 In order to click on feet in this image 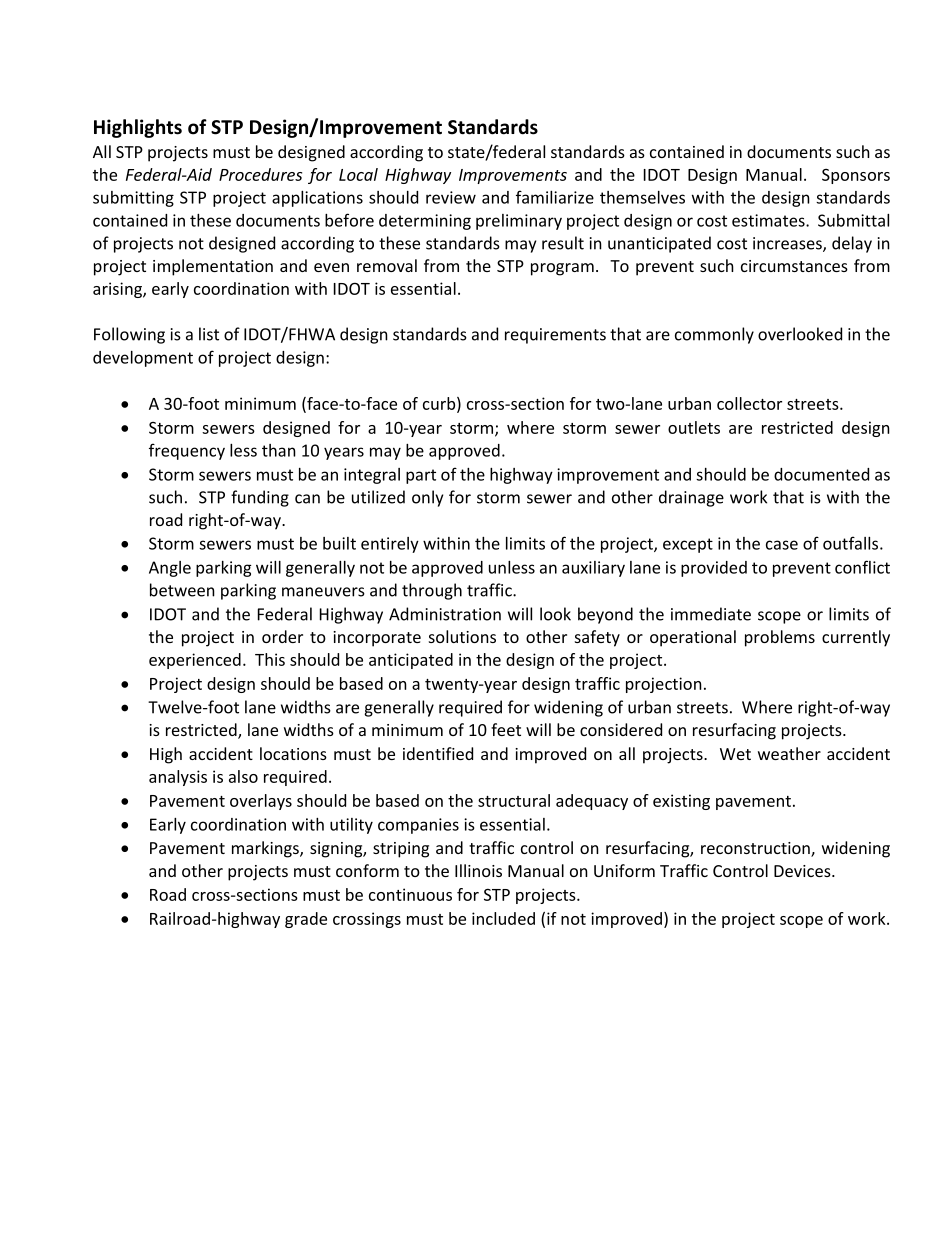, I will do `click(506, 729)`.
